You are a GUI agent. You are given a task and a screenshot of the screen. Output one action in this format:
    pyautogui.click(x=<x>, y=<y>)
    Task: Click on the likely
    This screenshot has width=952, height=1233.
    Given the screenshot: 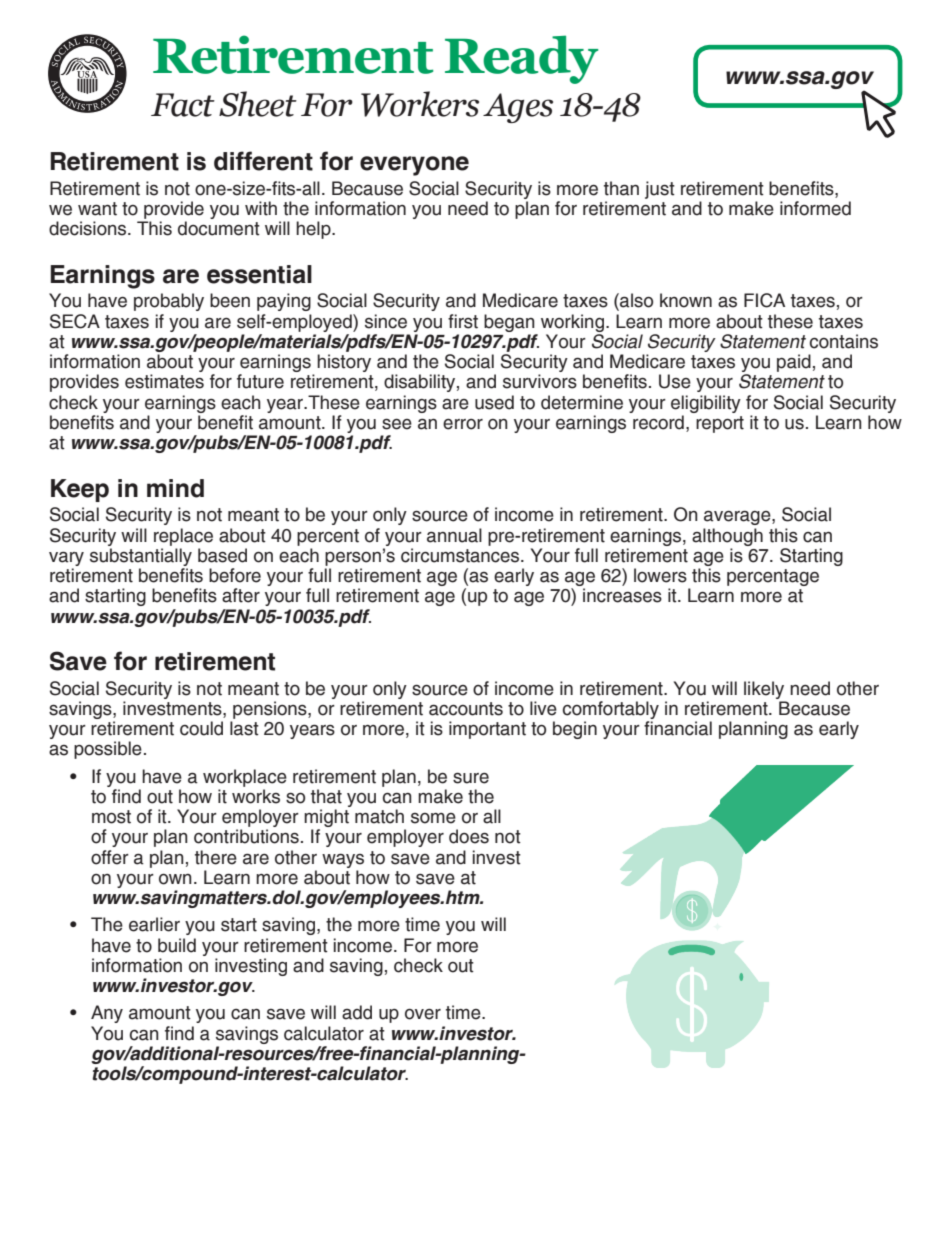 What is the action you would take?
    pyautogui.click(x=764, y=690)
